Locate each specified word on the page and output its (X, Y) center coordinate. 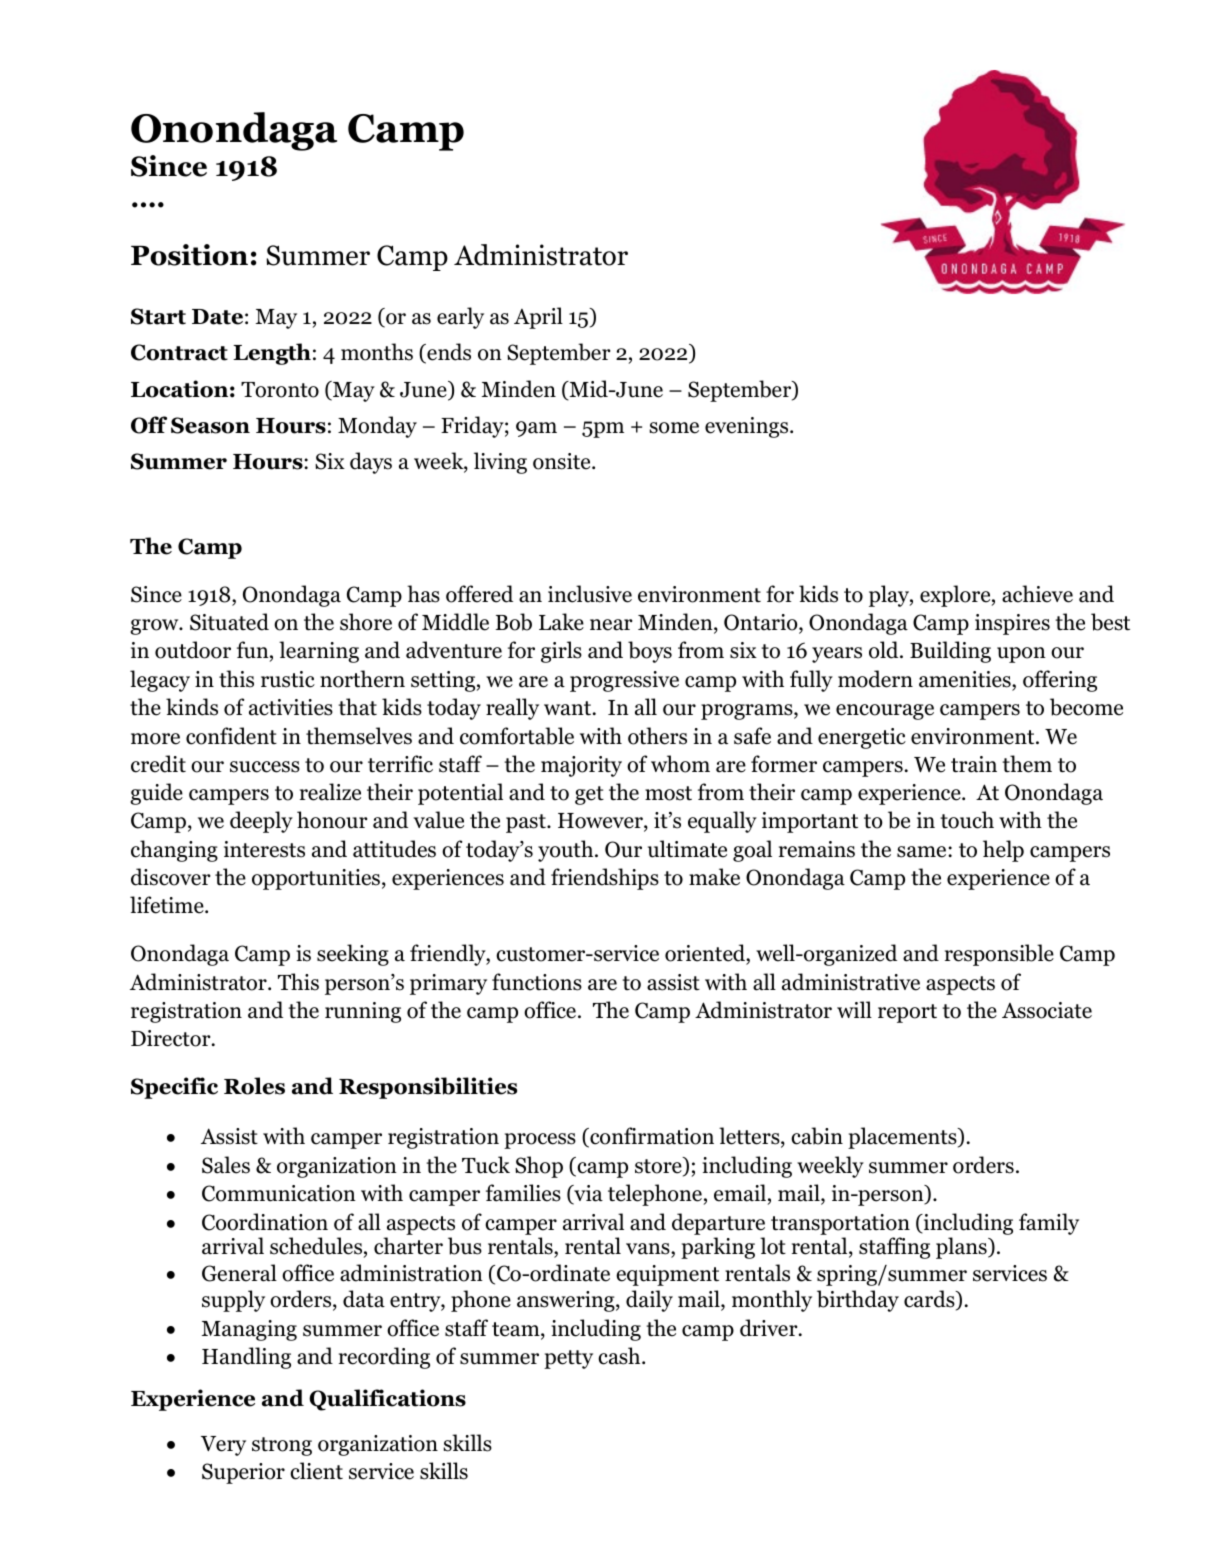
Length (272, 354)
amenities (966, 679)
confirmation (651, 1137)
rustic (288, 679)
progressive (624, 681)
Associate (1047, 1010)
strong (282, 1446)
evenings (748, 427)
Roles (254, 1086)
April (538, 318)
